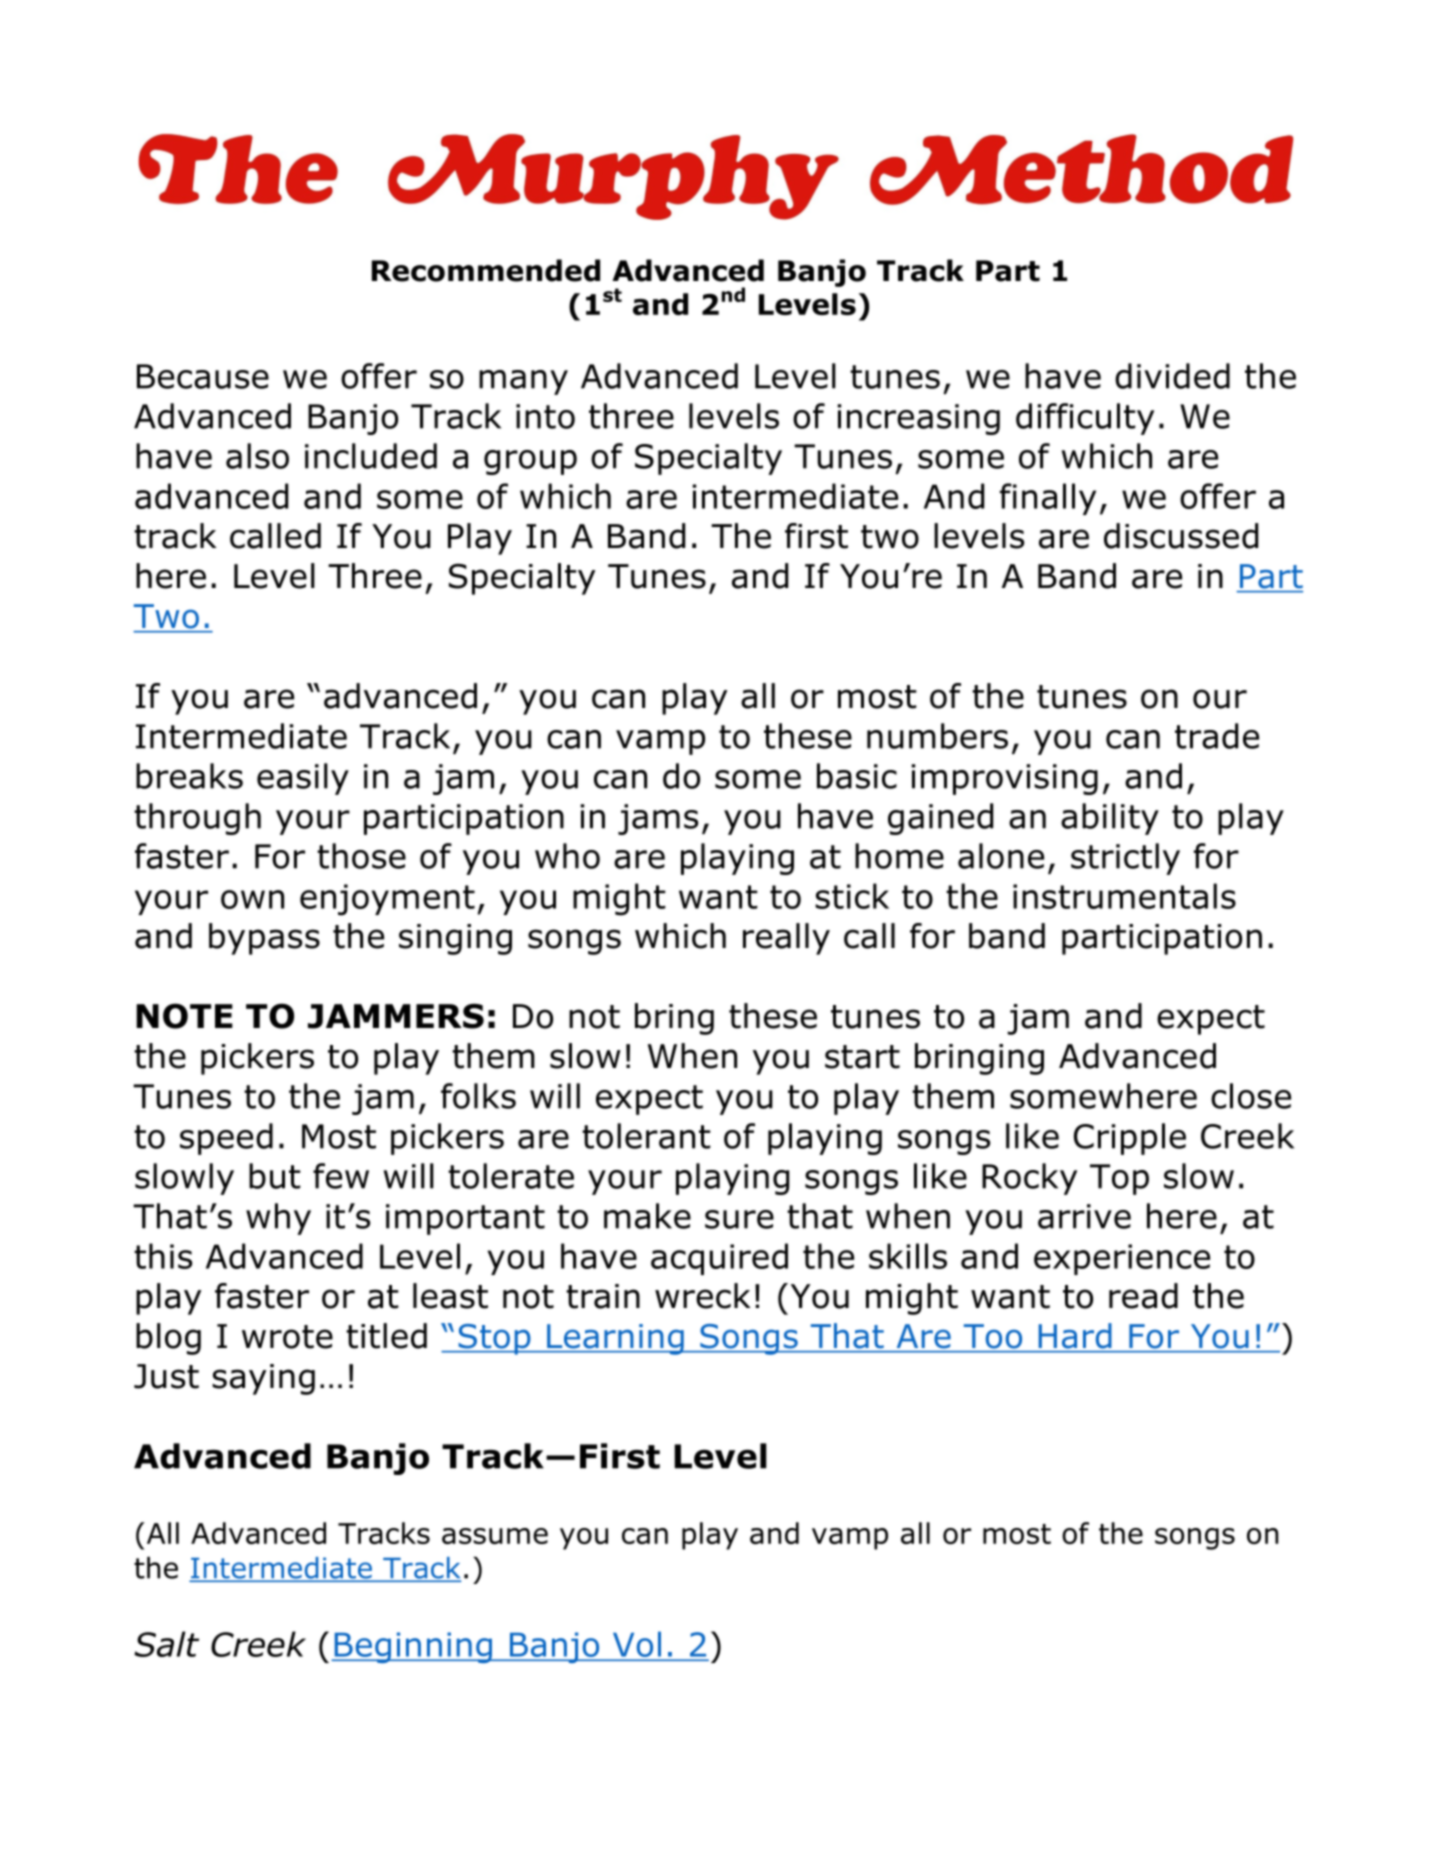 The height and width of the image is (1862, 1438). Describe the element at coordinates (203, 376) in the image. I see `Because` at that location.
